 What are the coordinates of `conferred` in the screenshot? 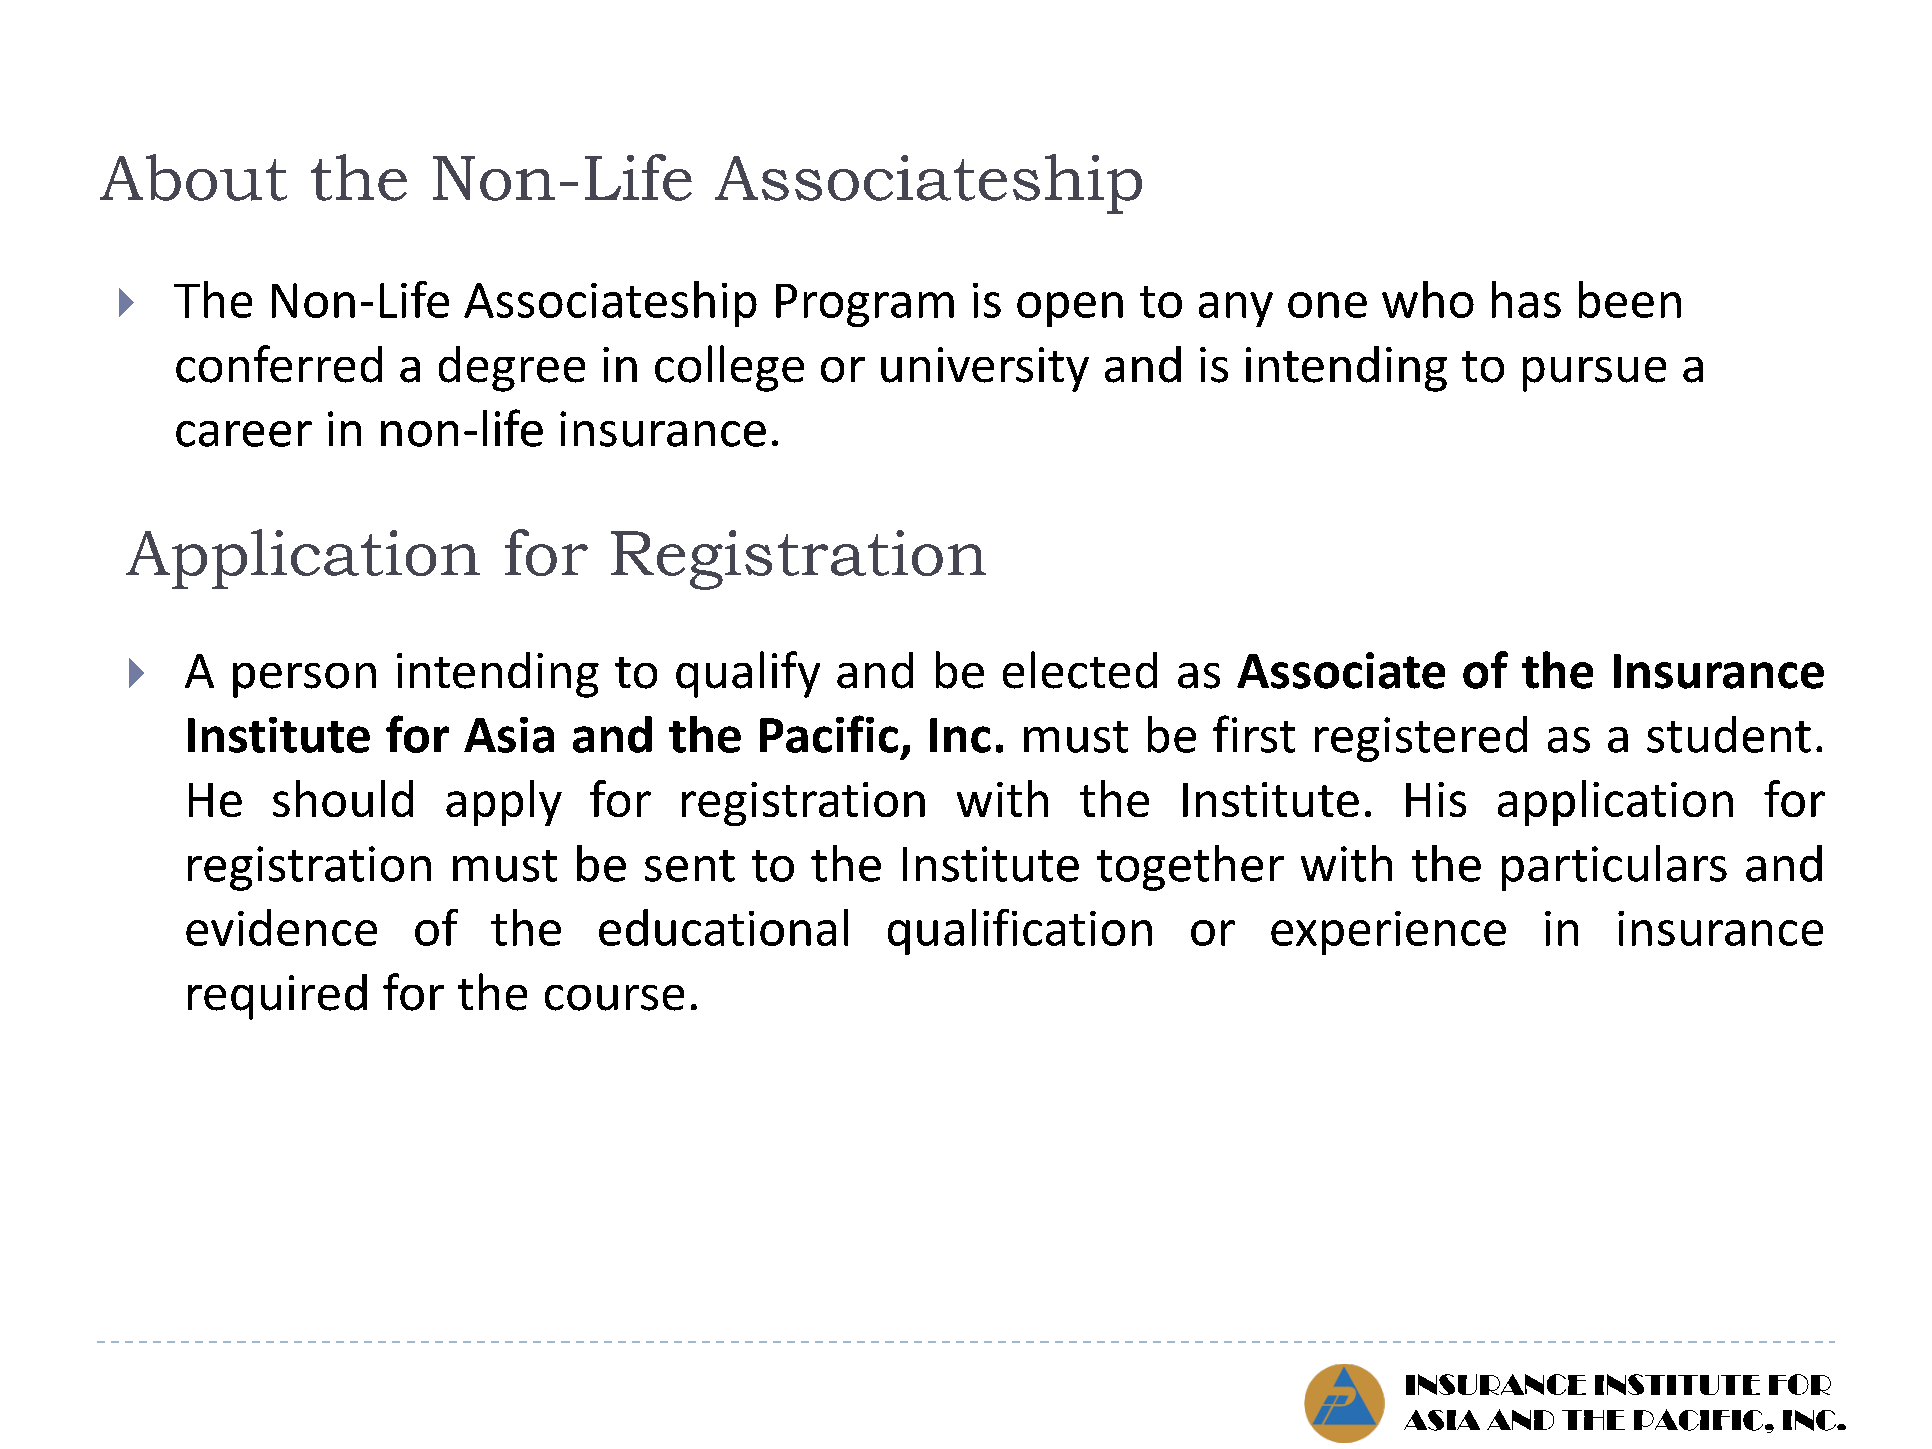 It's located at (279, 364).
